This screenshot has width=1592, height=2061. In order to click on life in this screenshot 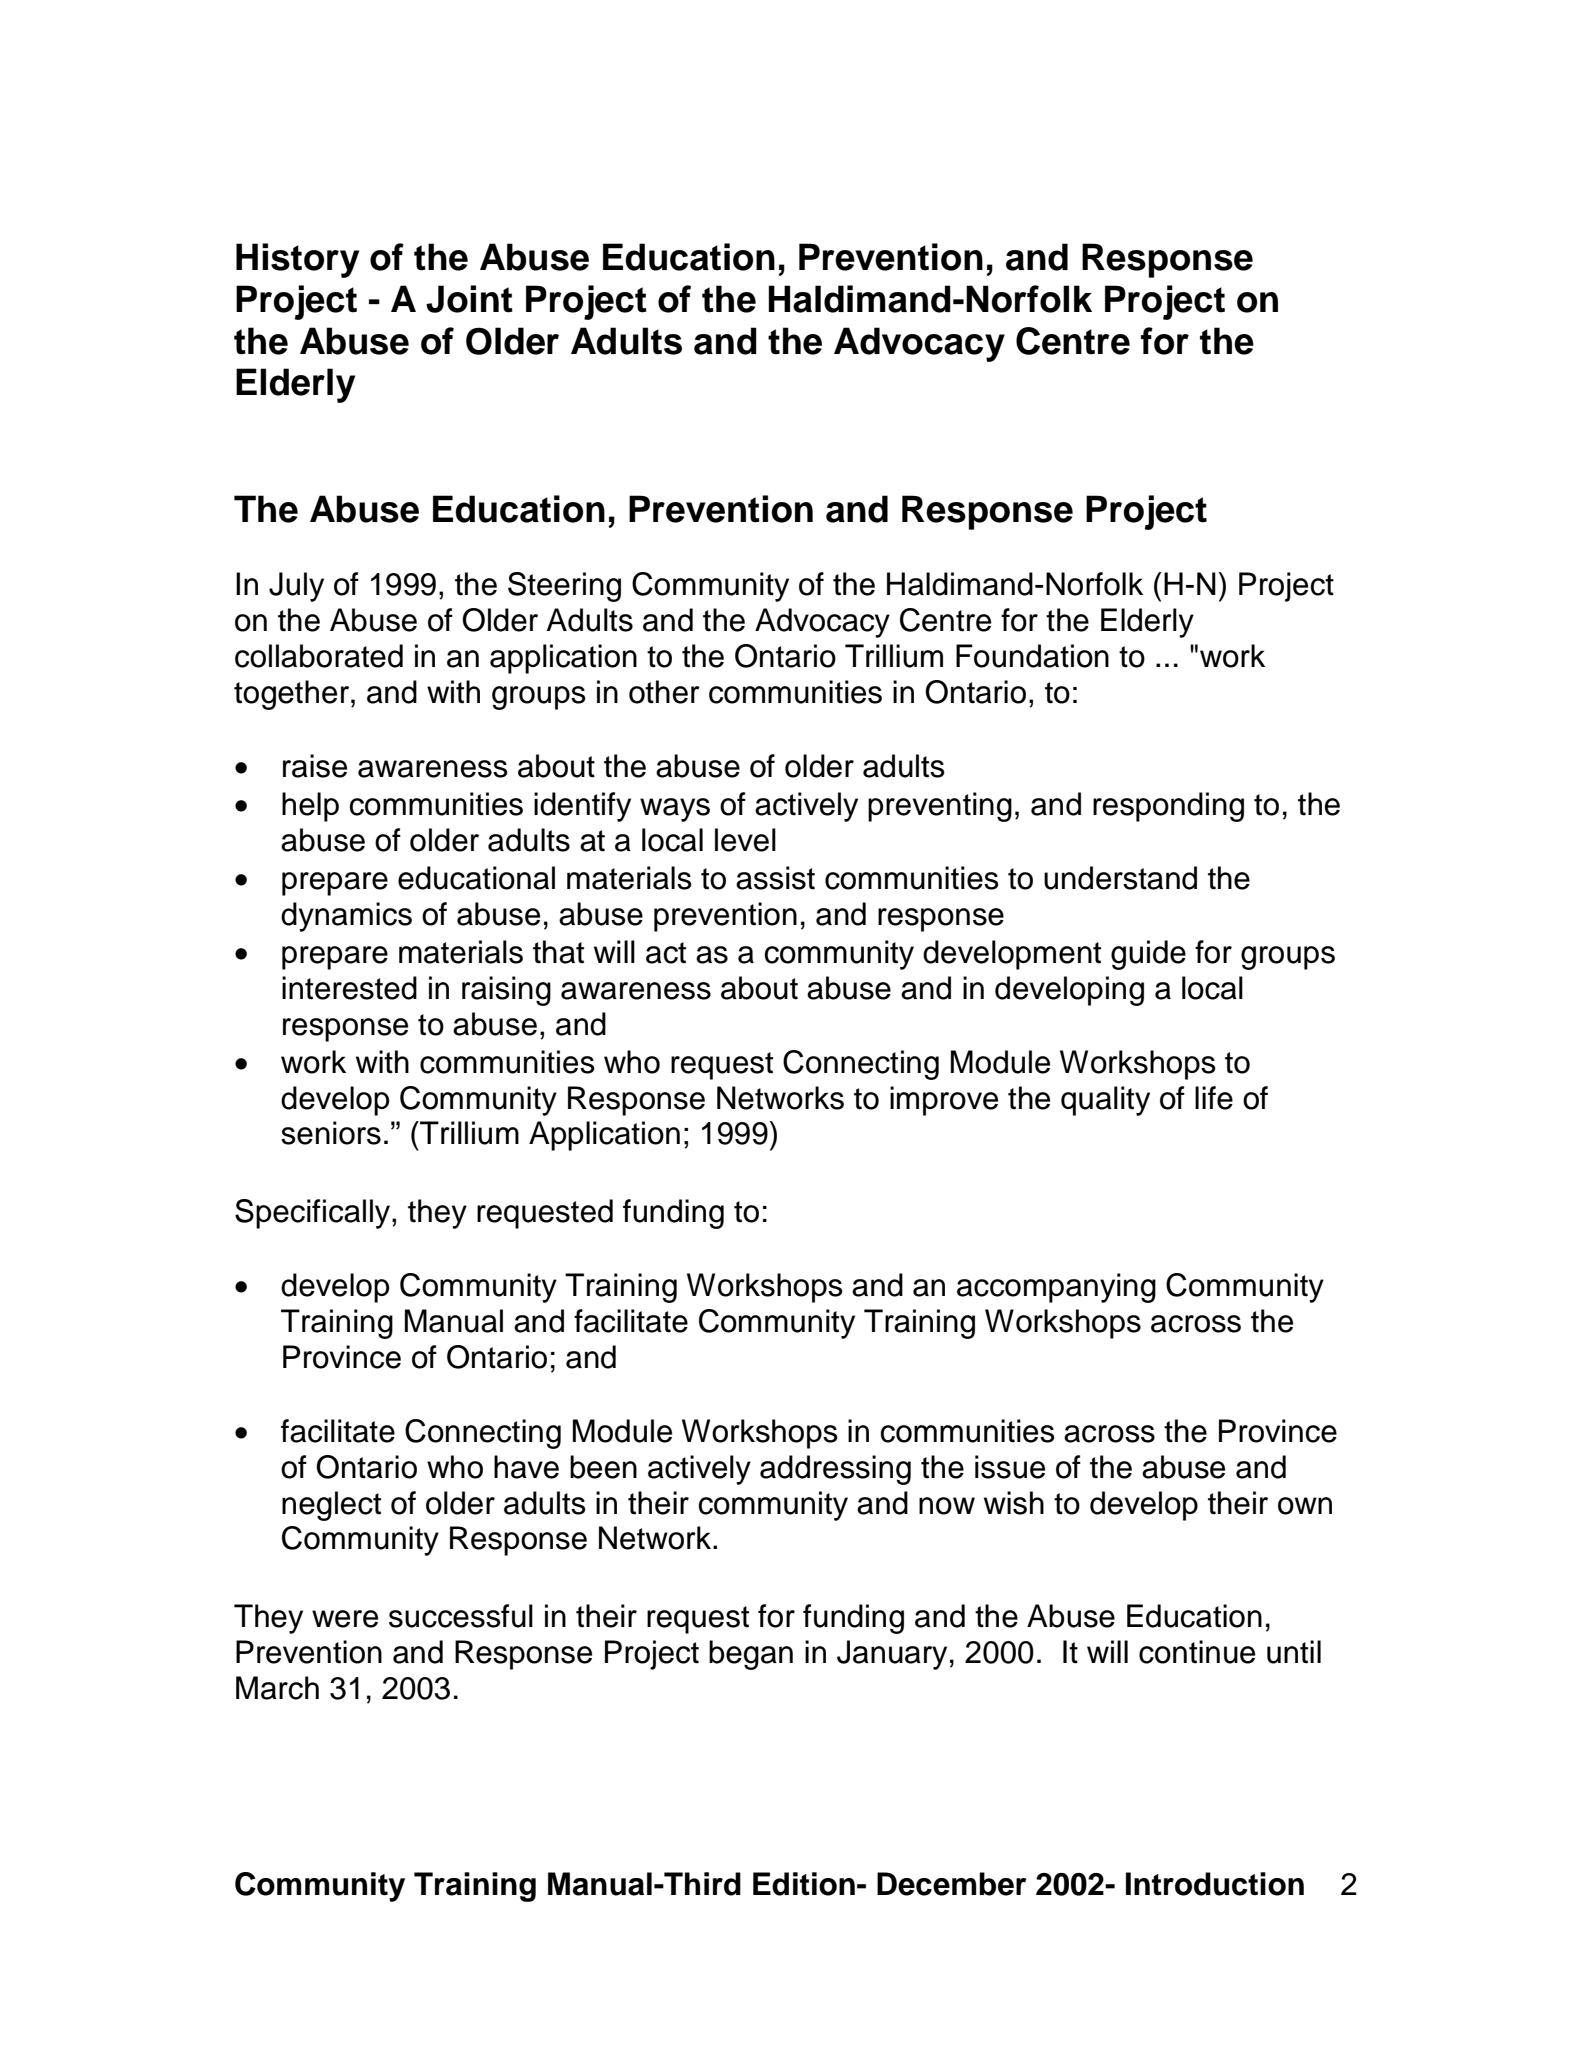, I will do `click(1214, 1098)`.
